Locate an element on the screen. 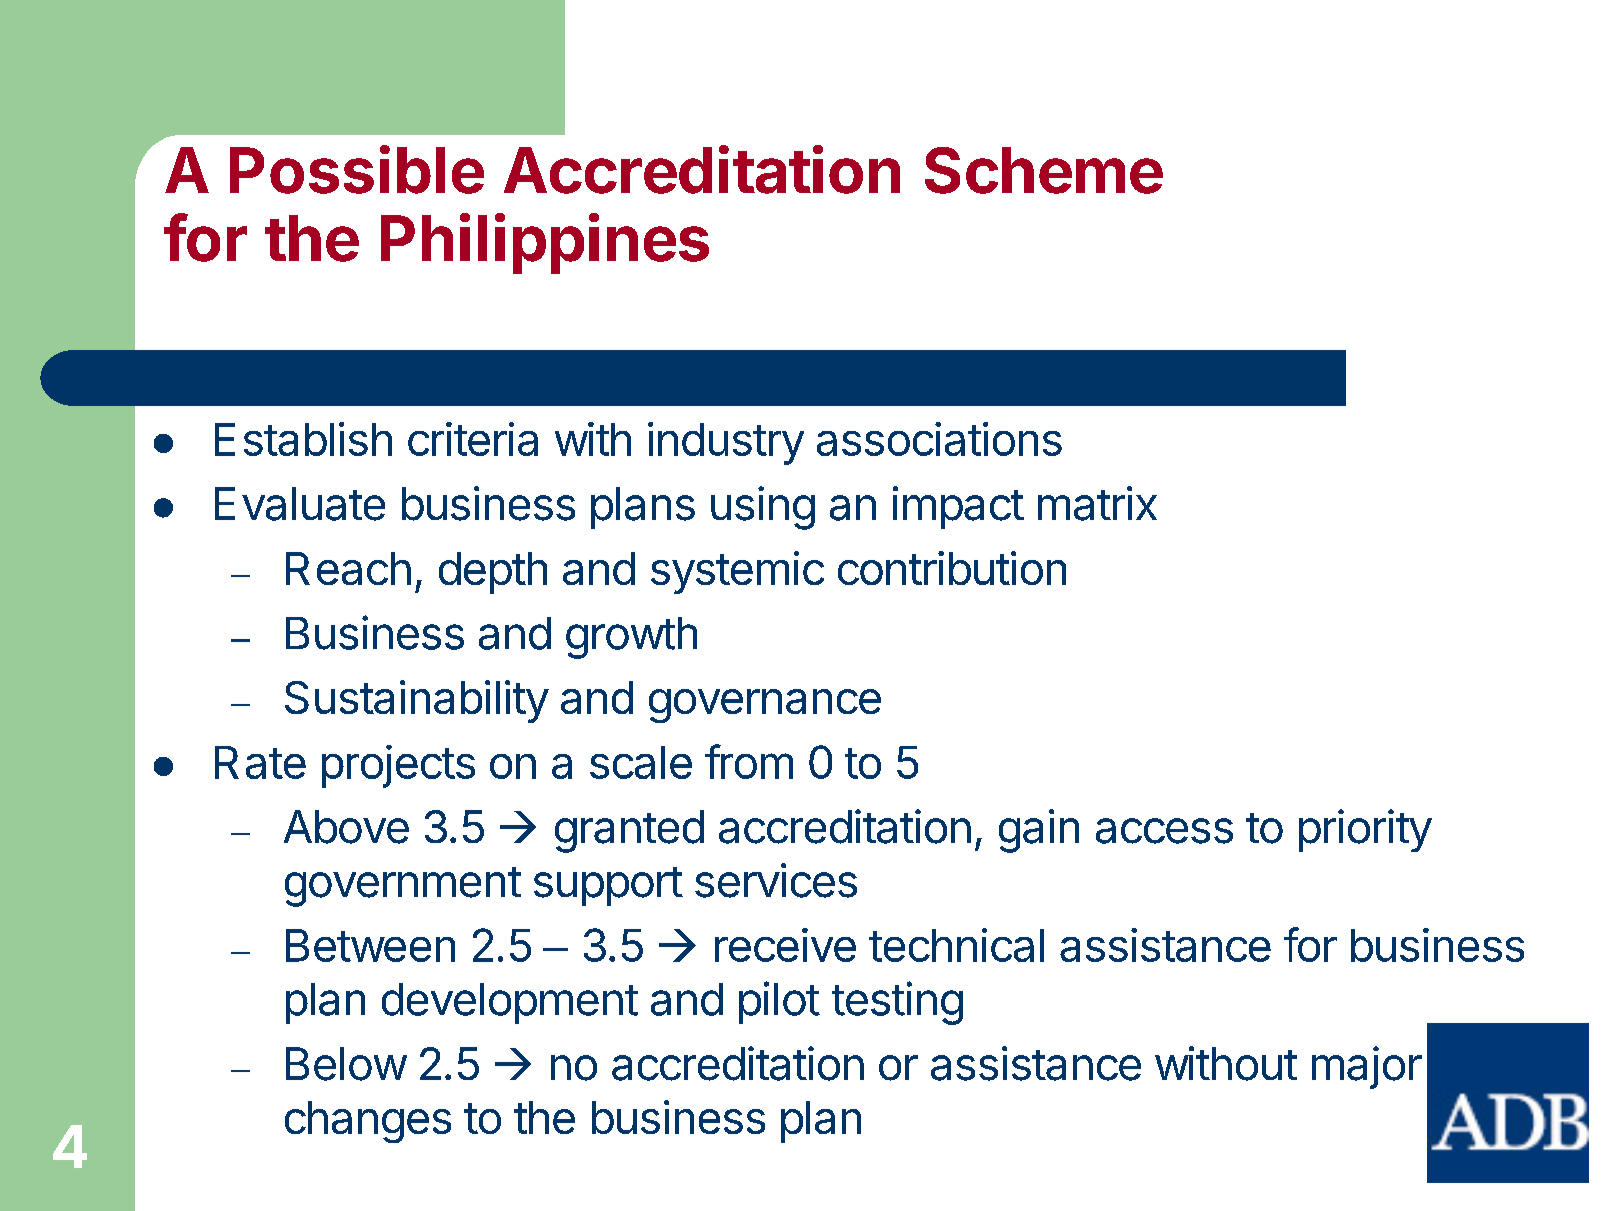  access is located at coordinates (1164, 831).
